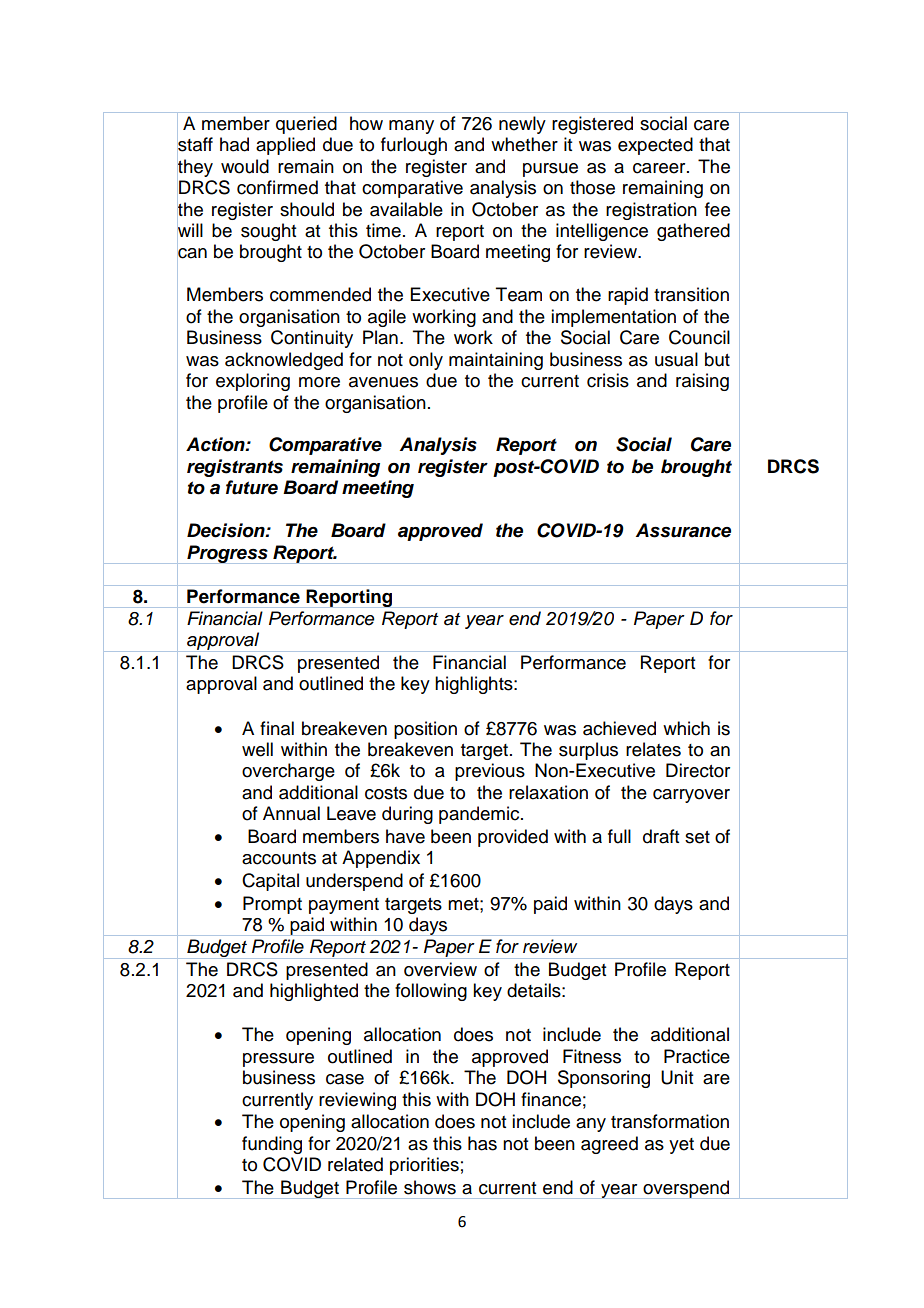 Image resolution: width=924 pixels, height=1308 pixels. What do you see at coordinates (291, 813) in the screenshot?
I see `Annual` at bounding box center [291, 813].
